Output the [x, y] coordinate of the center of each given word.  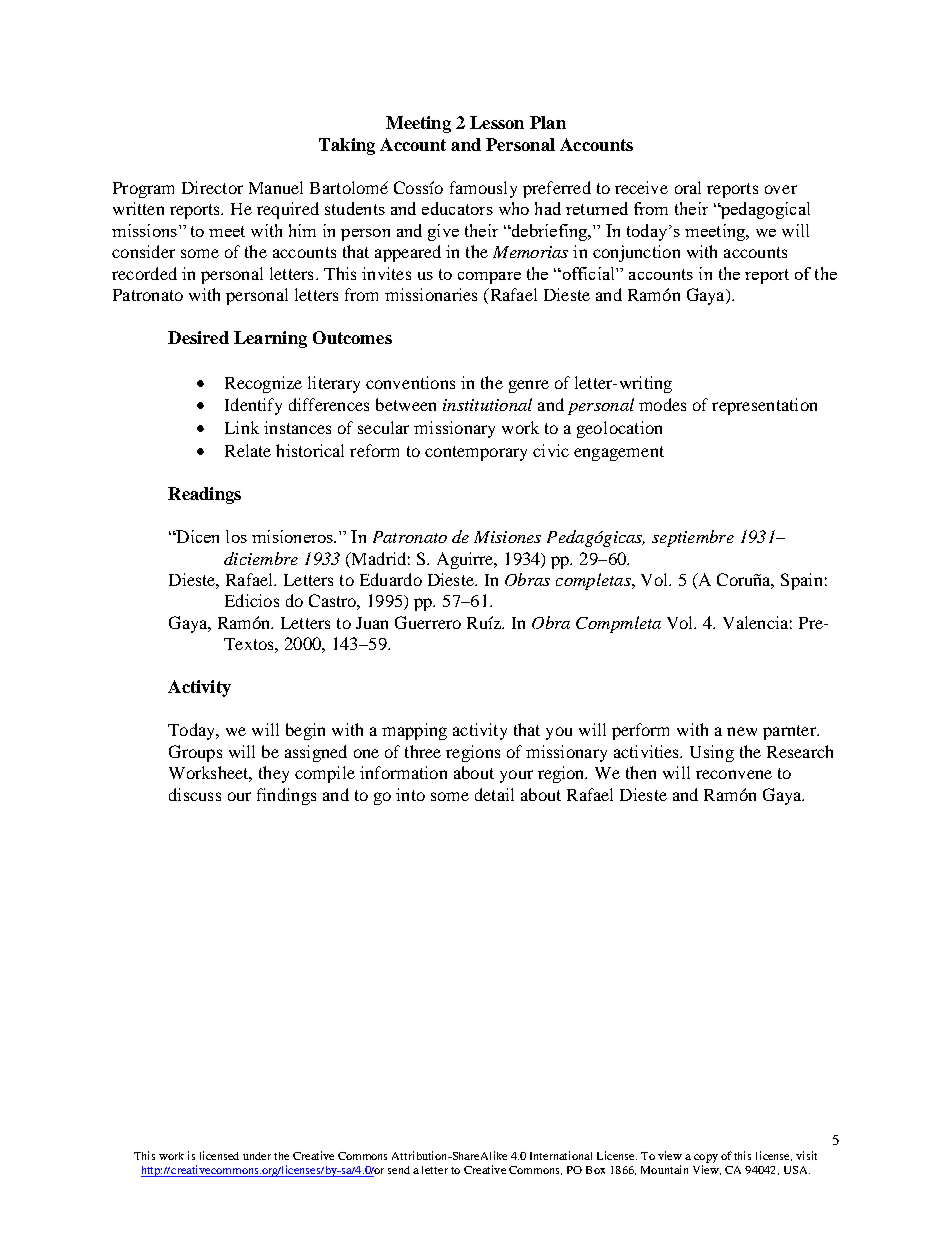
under [257, 1156]
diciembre [261, 558]
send [399, 1170]
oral [688, 187]
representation [764, 406]
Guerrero [428, 622]
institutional [487, 404]
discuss [195, 794]
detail [494, 794]
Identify [253, 406]
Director [212, 187]
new [742, 731]
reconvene [734, 774]
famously [483, 189]
